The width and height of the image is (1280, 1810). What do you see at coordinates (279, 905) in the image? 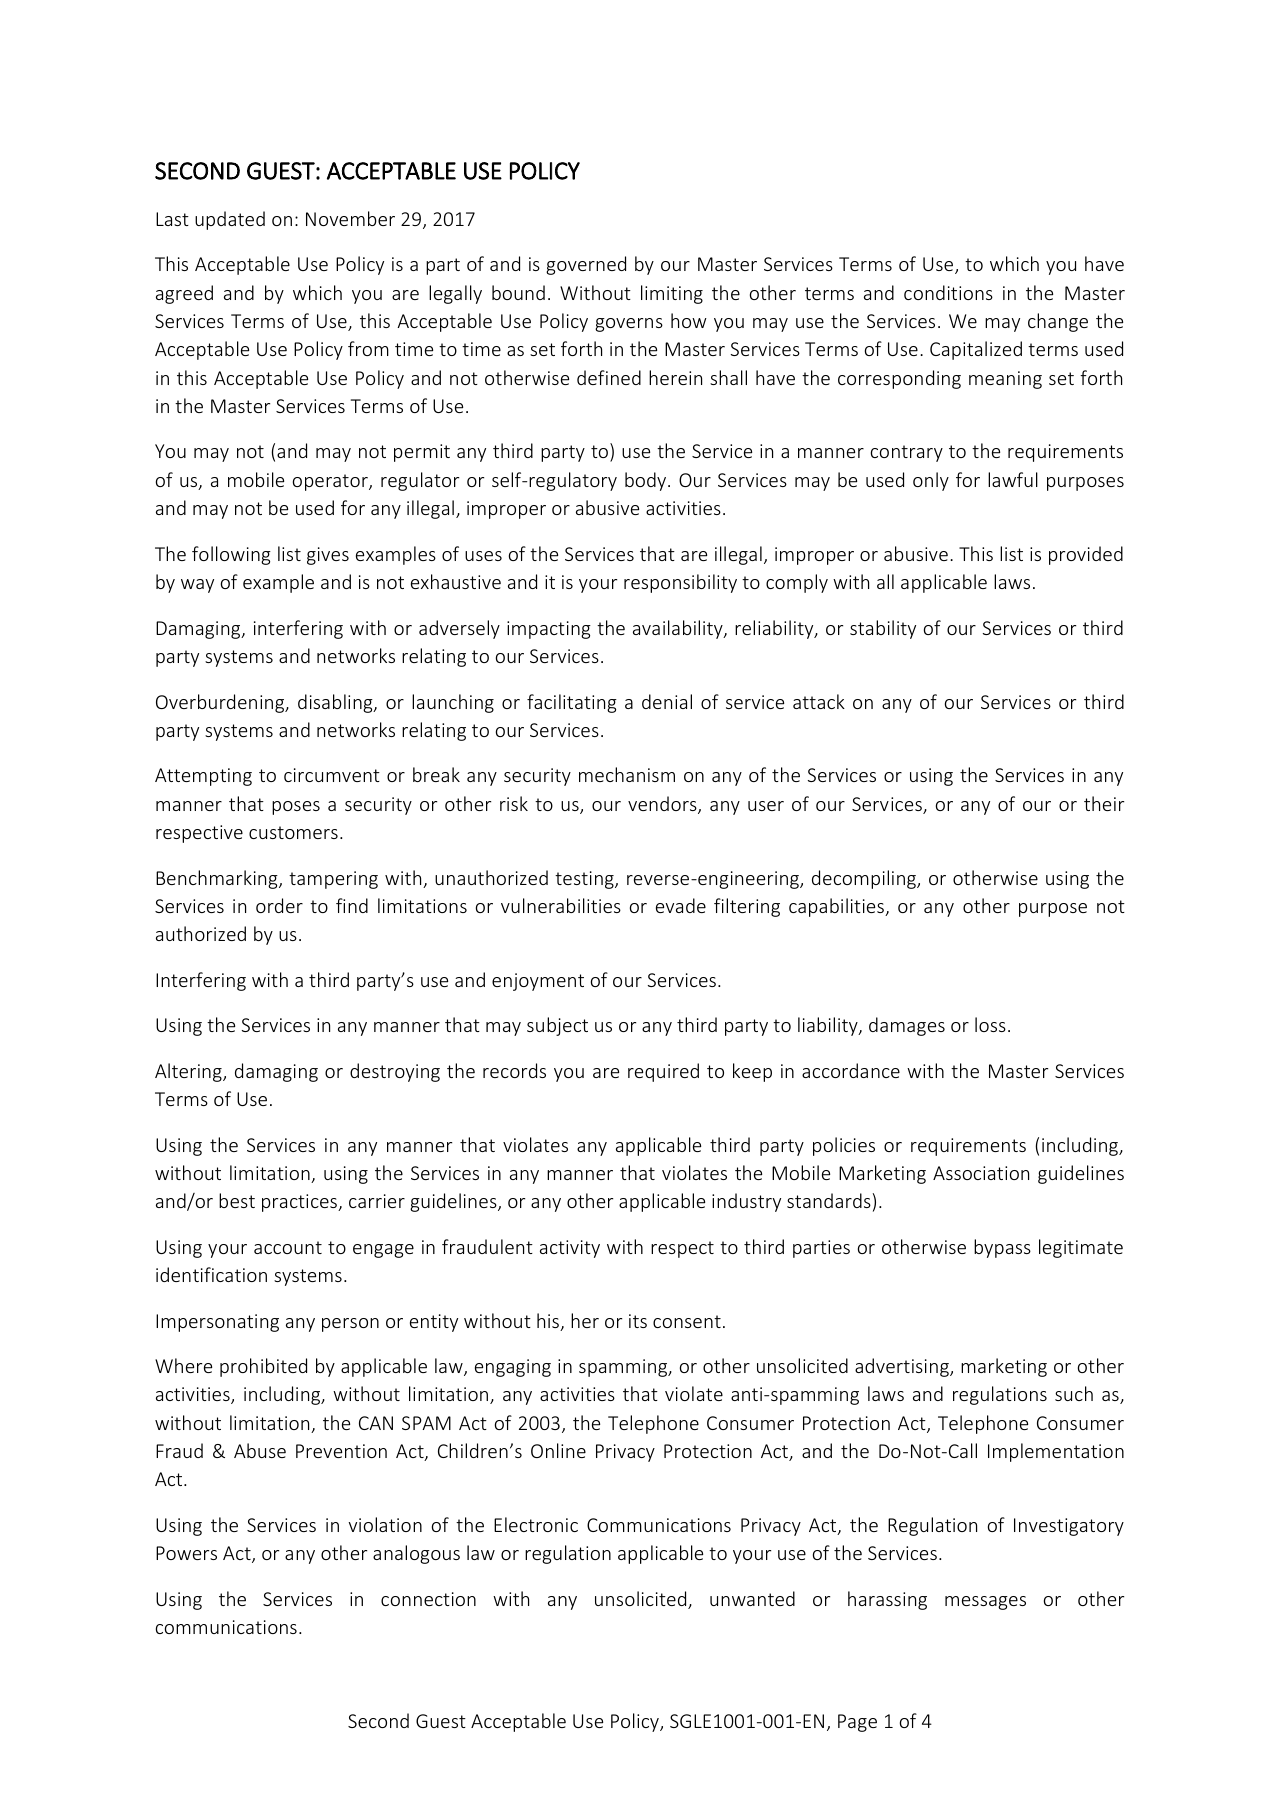
I see `order` at bounding box center [279, 905].
